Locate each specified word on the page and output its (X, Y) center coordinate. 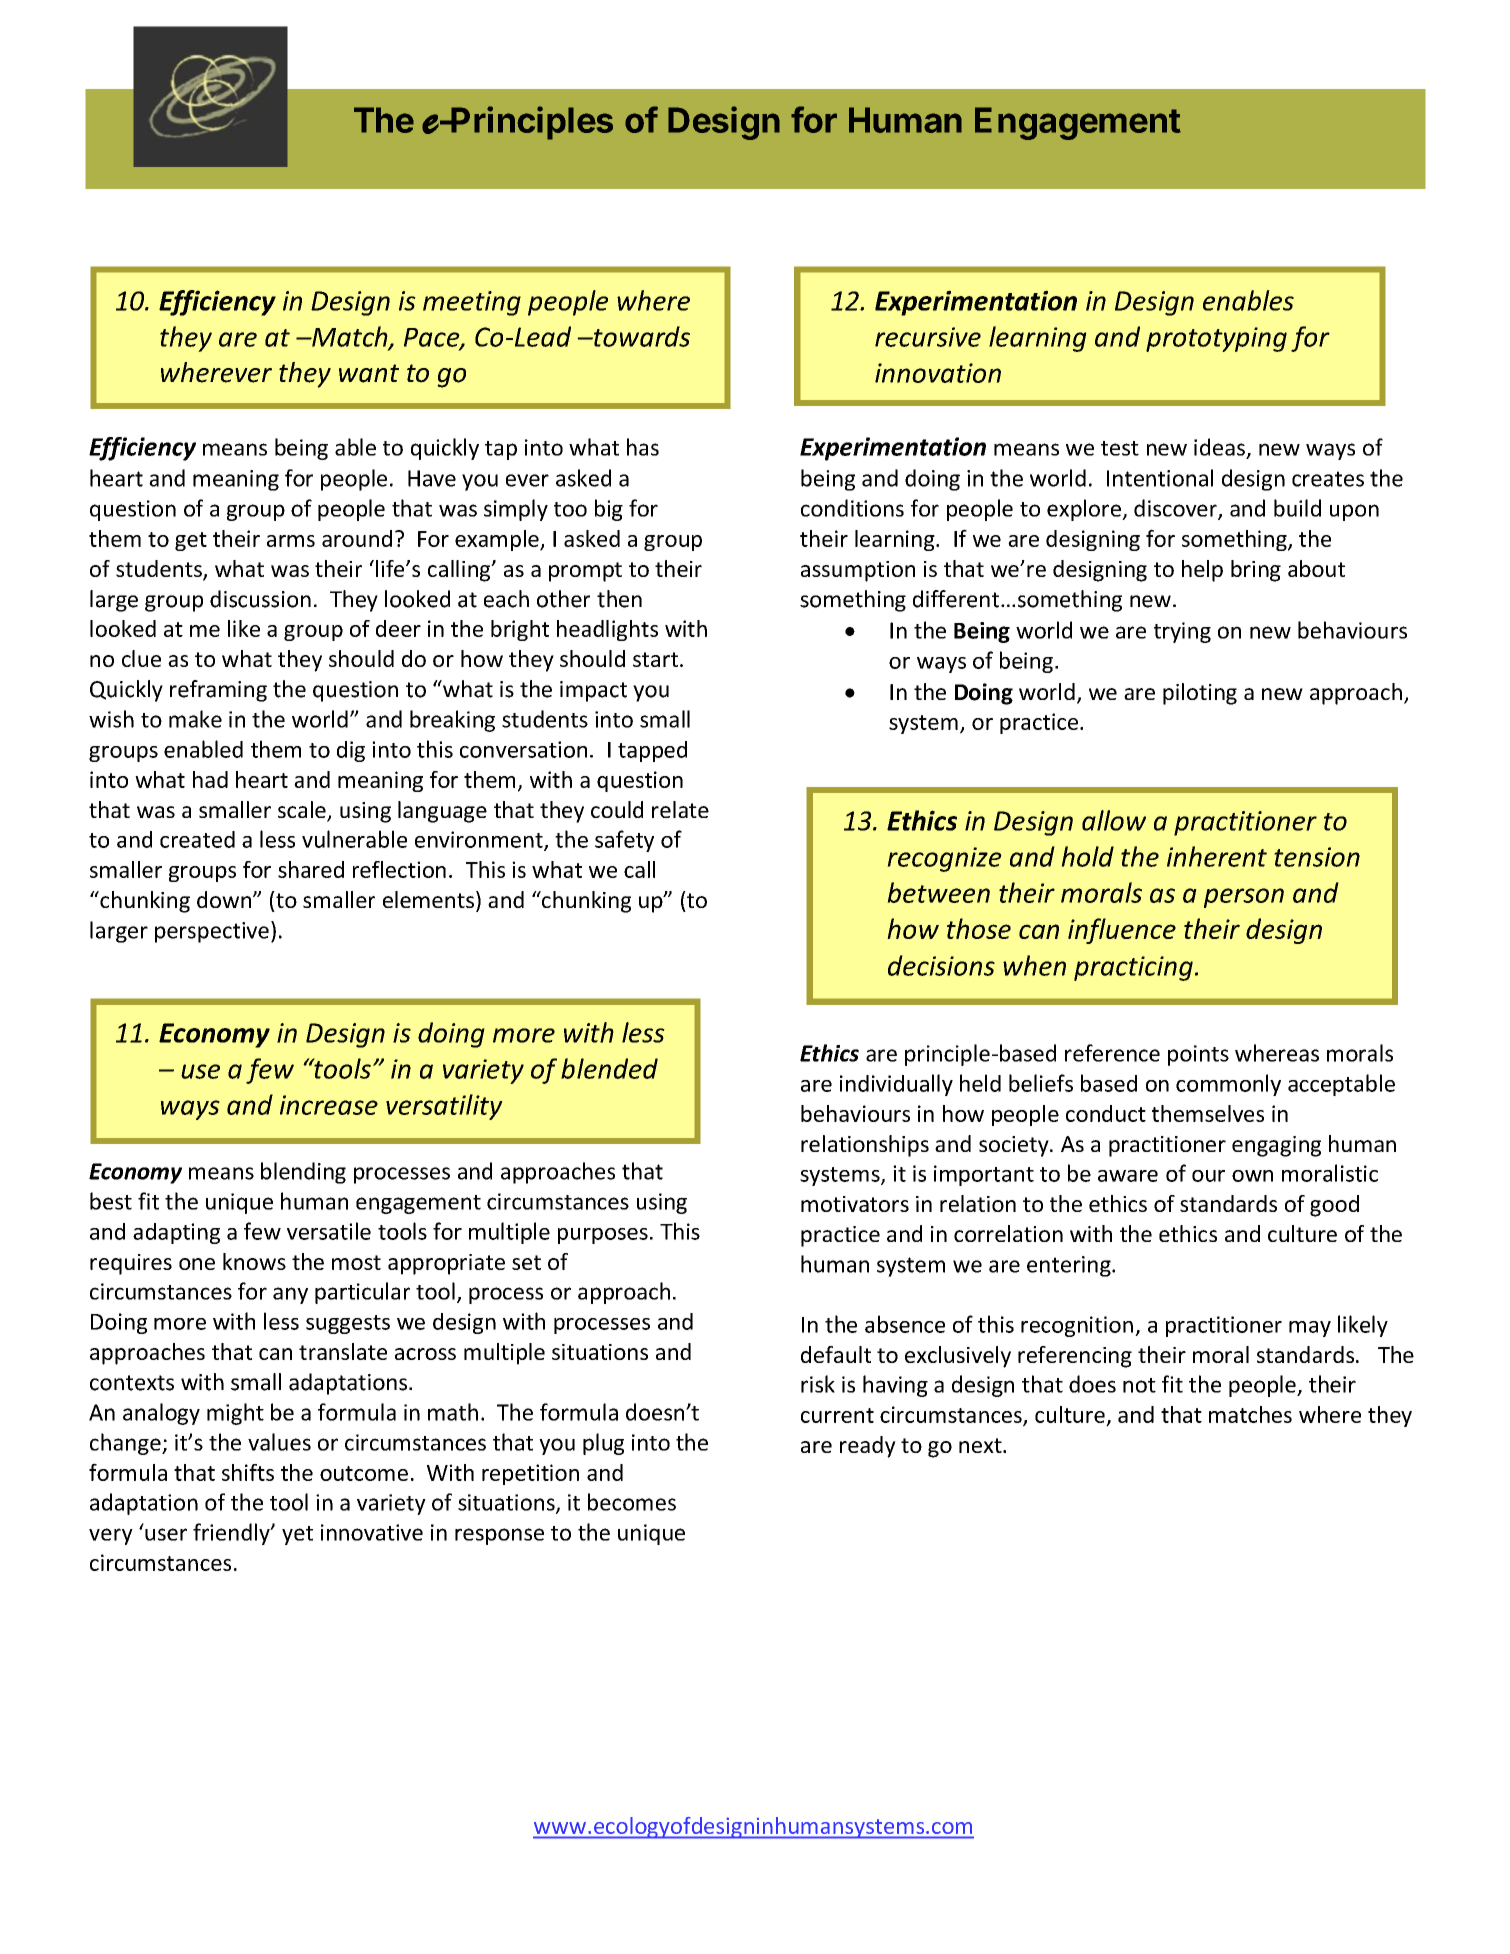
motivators (855, 1204)
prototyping (1216, 339)
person (1244, 898)
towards (641, 336)
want (369, 373)
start (657, 659)
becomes (632, 1502)
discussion (260, 599)
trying (1182, 632)
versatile (329, 1231)
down (225, 899)
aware (1128, 1176)
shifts (248, 1472)
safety (624, 841)
